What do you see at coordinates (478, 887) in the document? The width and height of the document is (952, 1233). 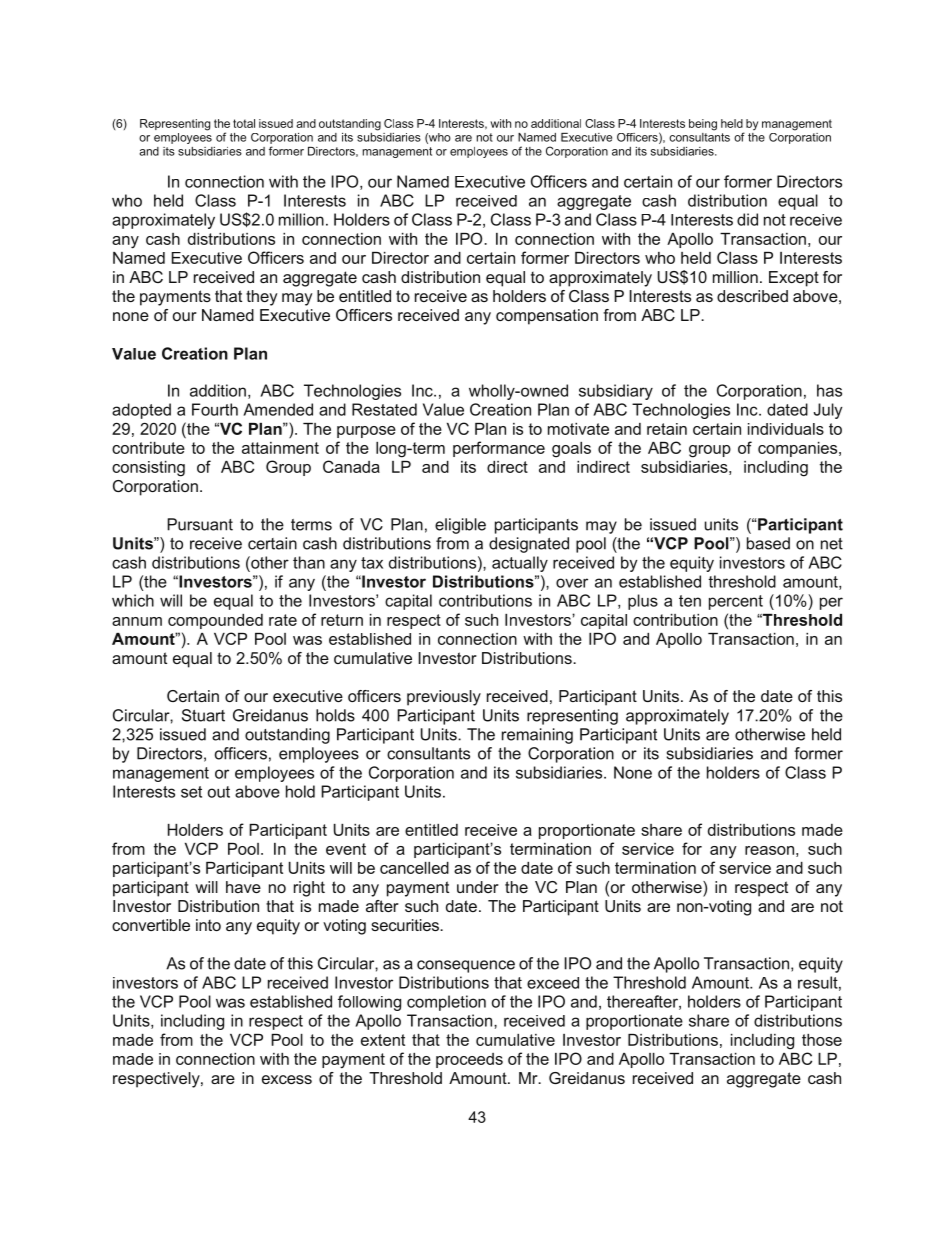 I see `under` at bounding box center [478, 887].
